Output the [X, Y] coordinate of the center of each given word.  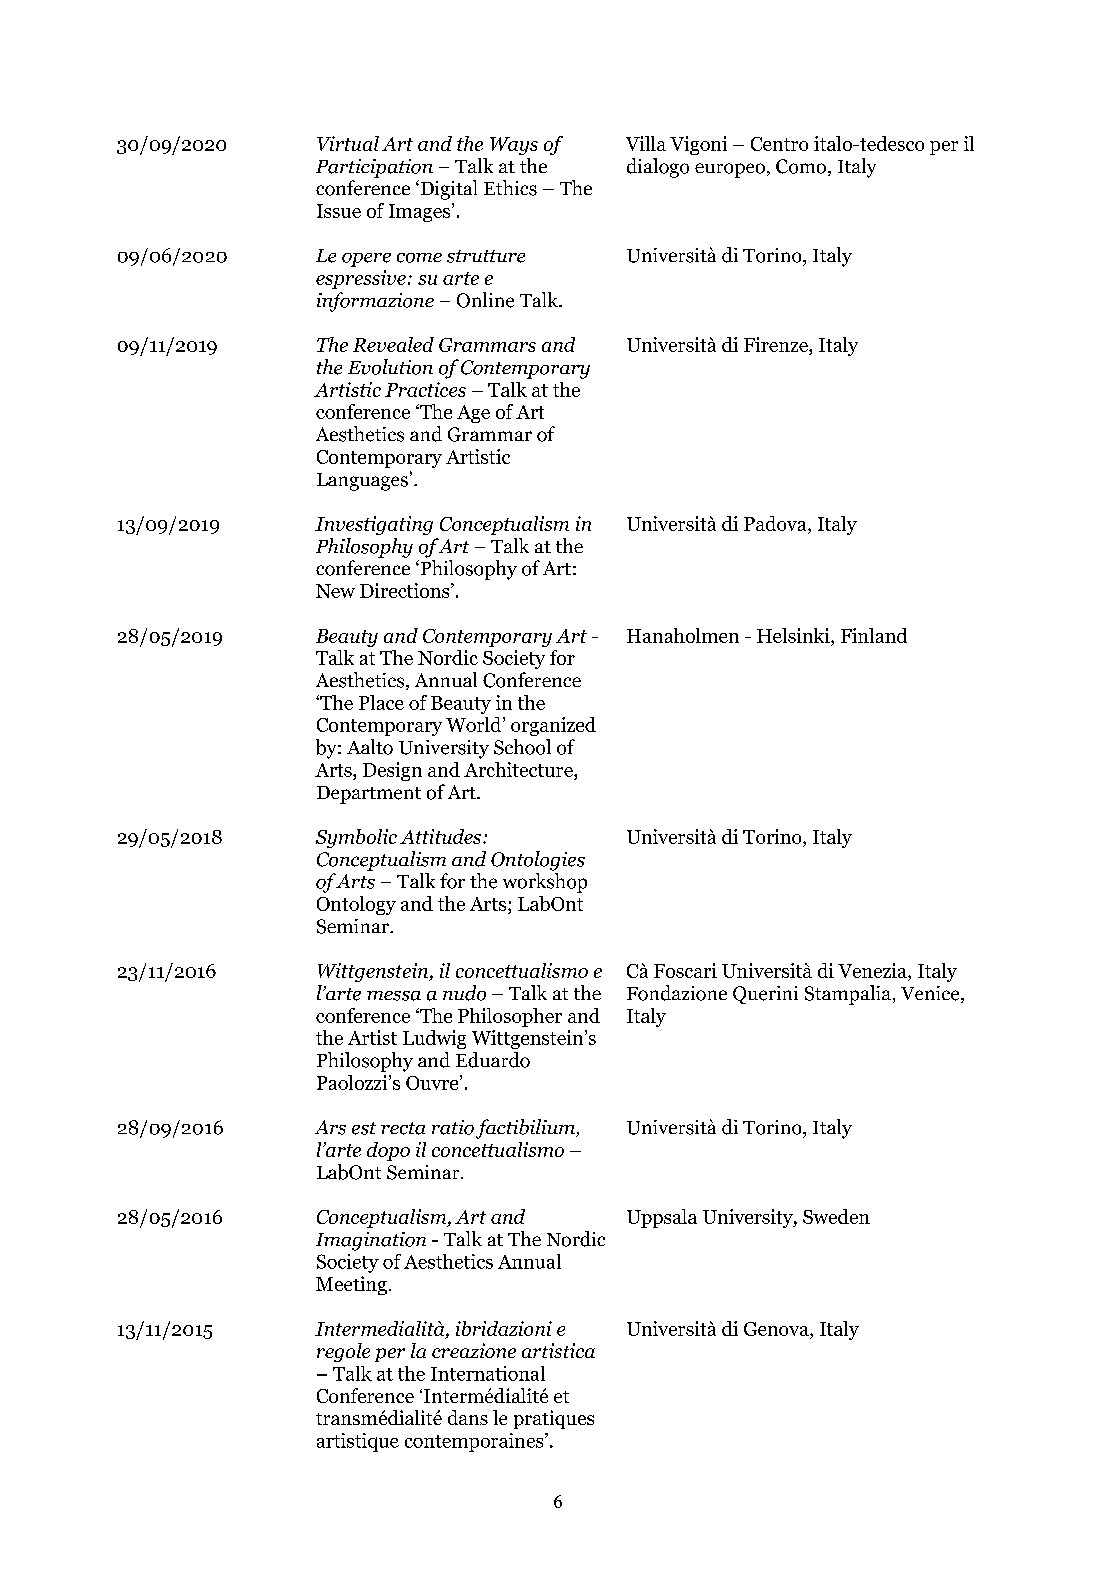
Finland [874, 635]
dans [468, 1417]
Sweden [836, 1216]
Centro [779, 144]
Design [392, 771]
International [488, 1373]
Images [419, 213]
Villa [646, 143]
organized [553, 726]
